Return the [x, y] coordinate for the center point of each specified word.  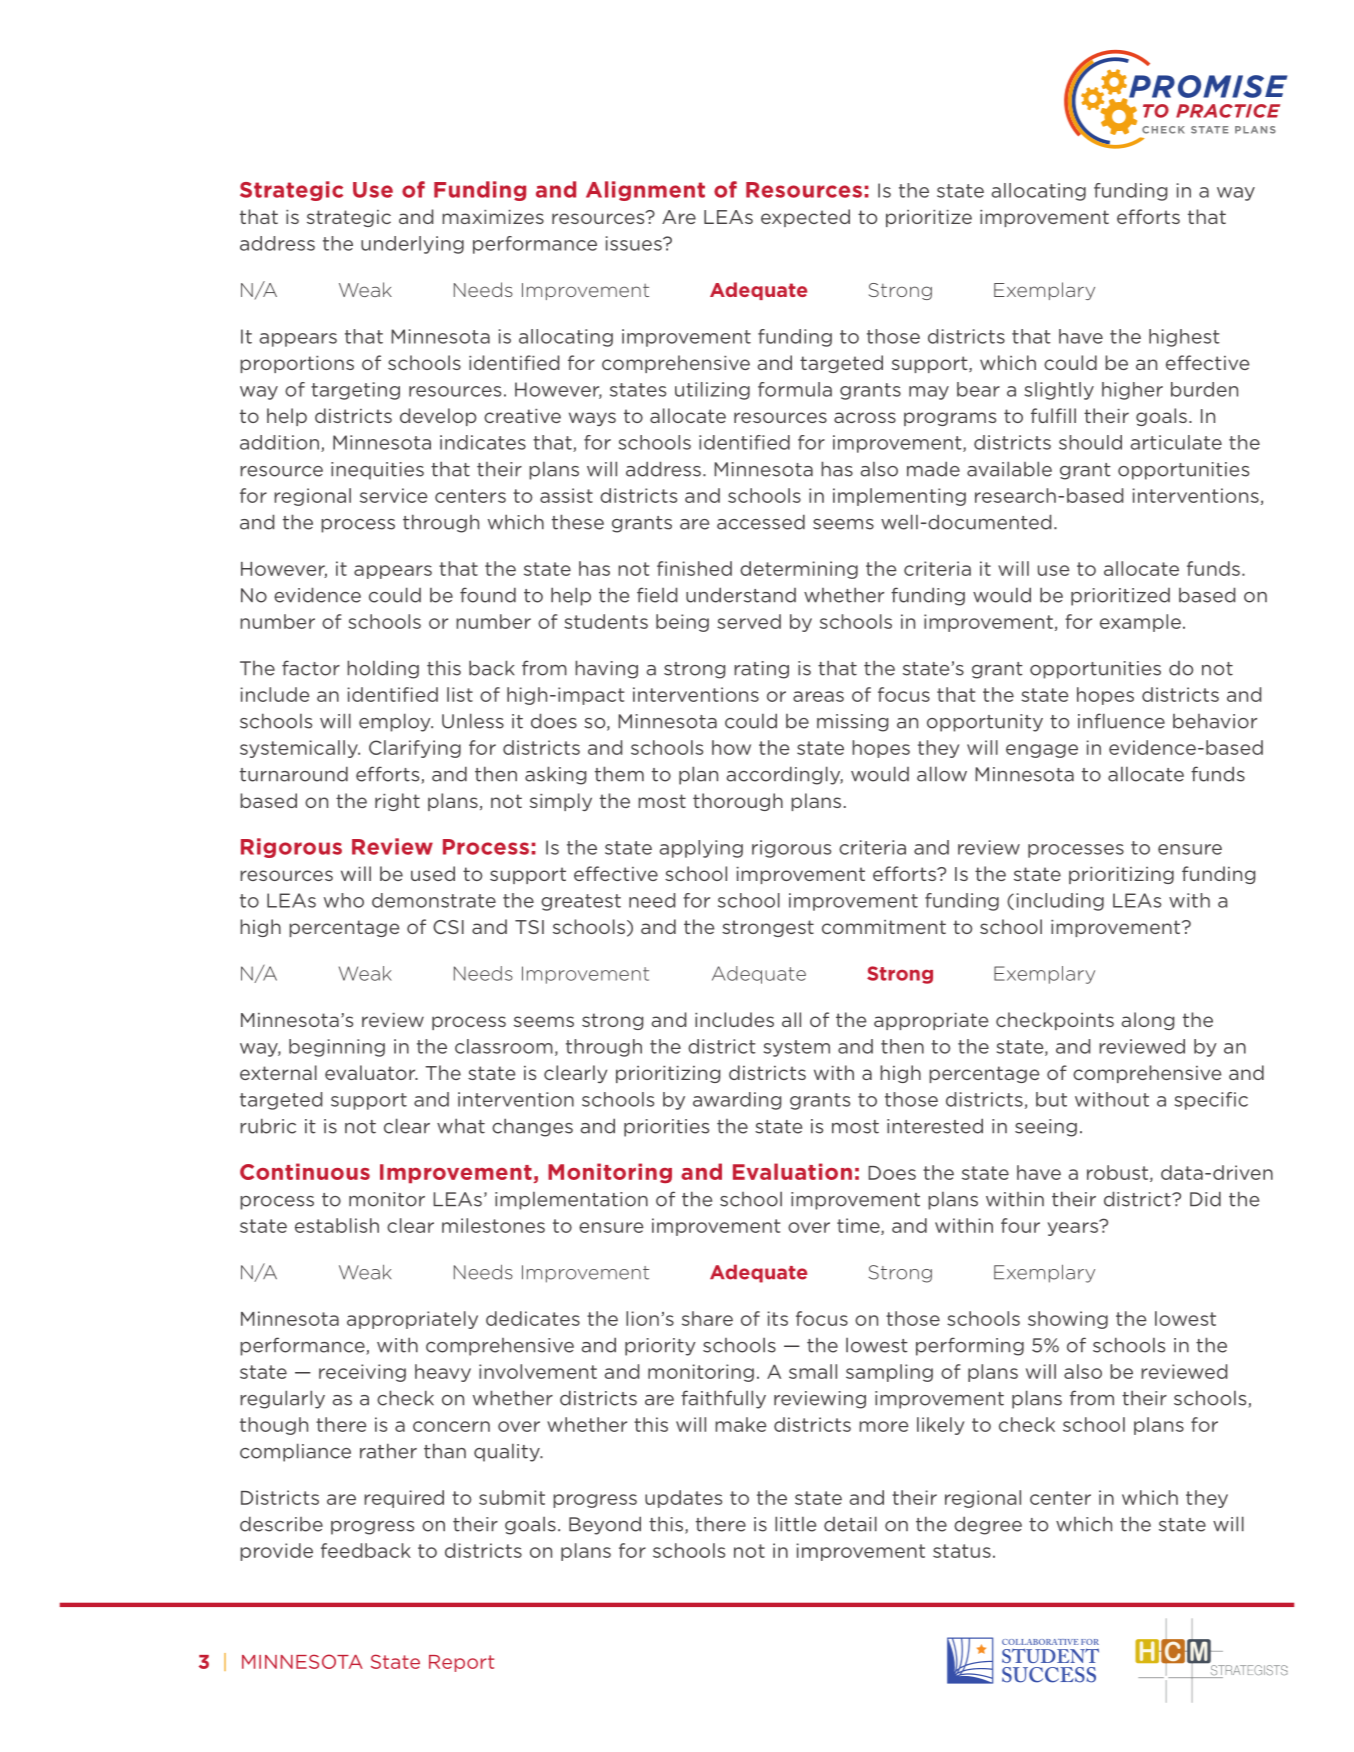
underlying [412, 245]
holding [383, 669]
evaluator [371, 1072]
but [1051, 1099]
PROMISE [1208, 86]
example [1140, 623]
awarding [737, 1101]
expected [805, 218]
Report [461, 1663]
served [749, 621]
